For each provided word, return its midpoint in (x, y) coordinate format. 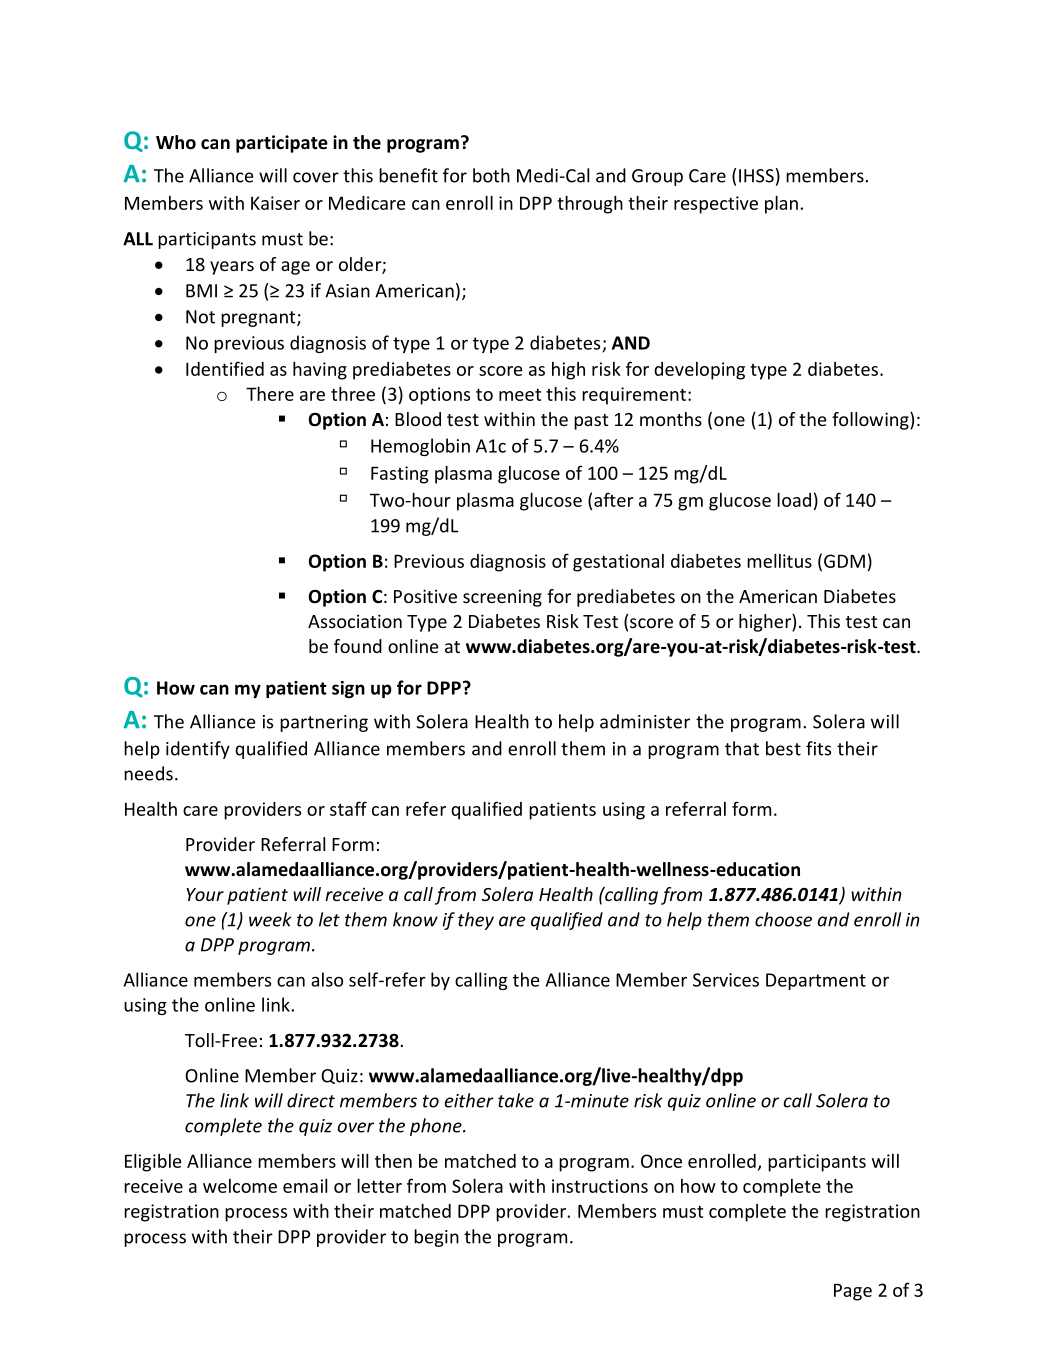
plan (781, 204)
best (783, 748)
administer (645, 721)
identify (198, 750)
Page (853, 1292)
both (491, 175)
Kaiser (275, 203)
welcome (240, 1186)
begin (436, 1238)
